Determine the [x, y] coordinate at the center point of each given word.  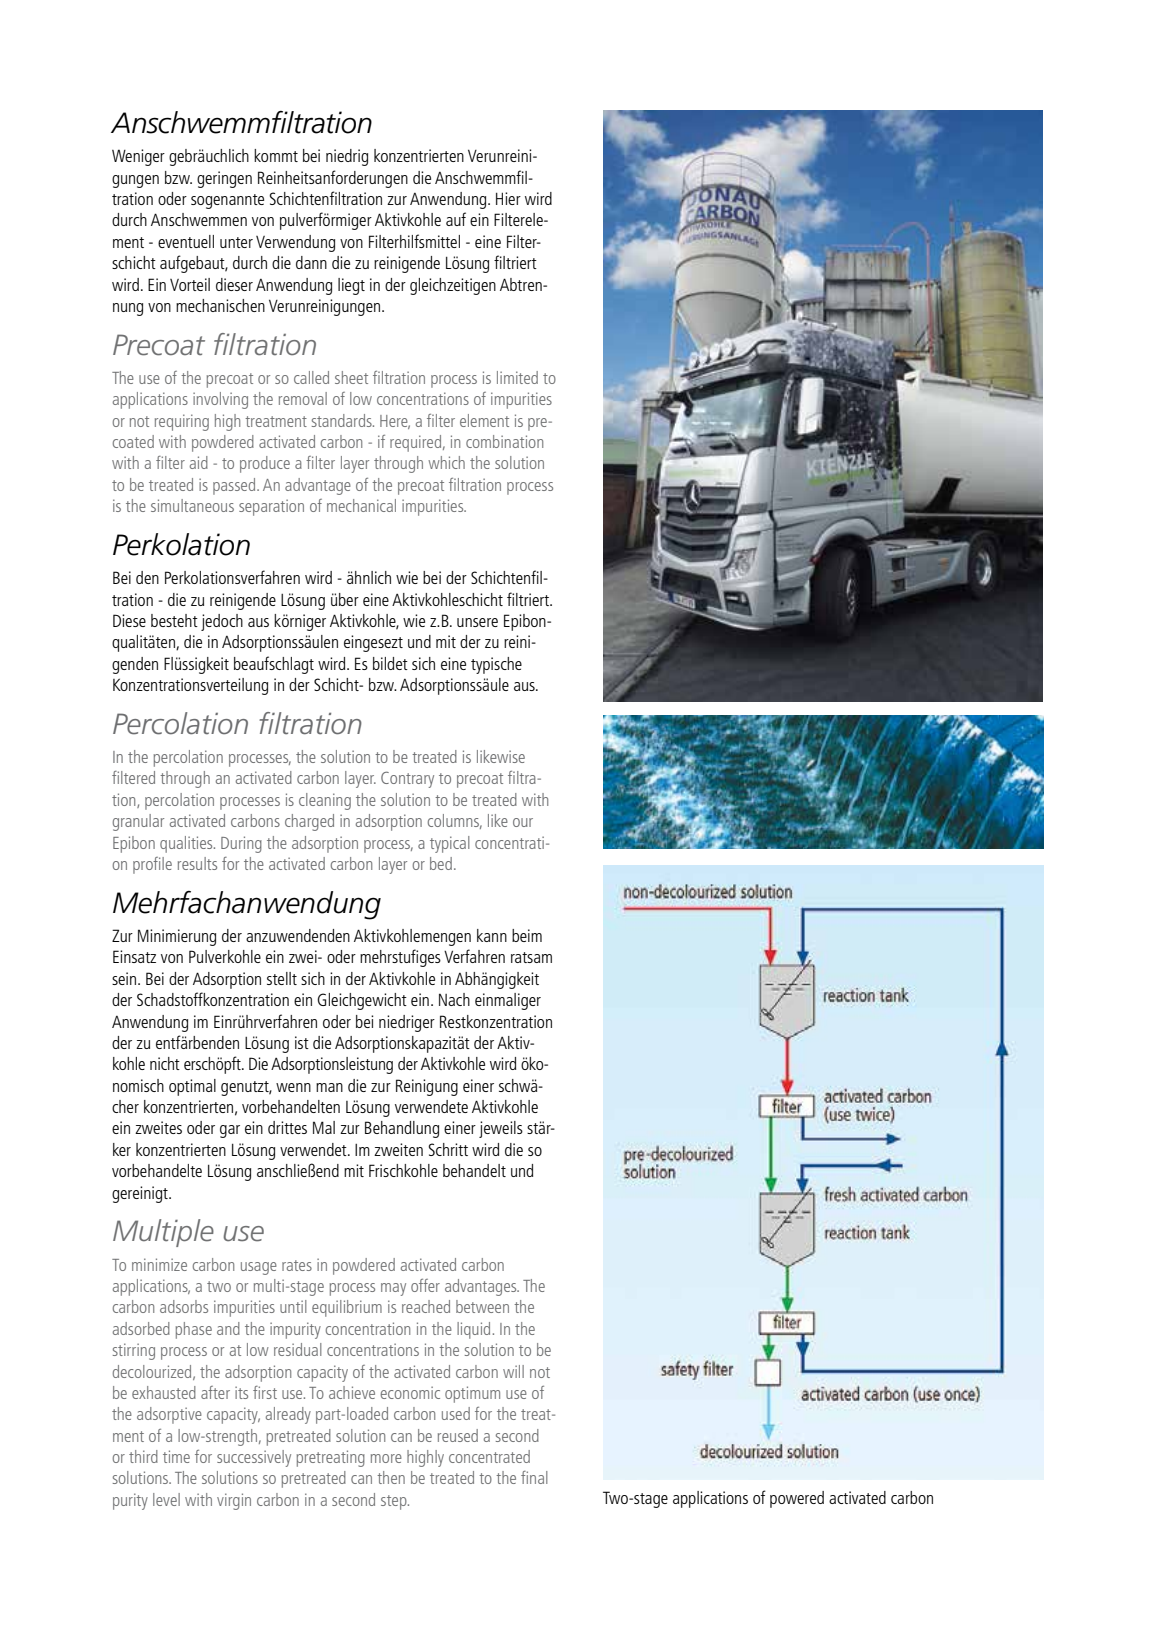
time [176, 1456]
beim [527, 935]
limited [517, 377]
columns [454, 821]
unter [236, 242]
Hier [508, 198]
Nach [454, 999]
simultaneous [192, 505]
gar [230, 1131]
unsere [477, 622]
